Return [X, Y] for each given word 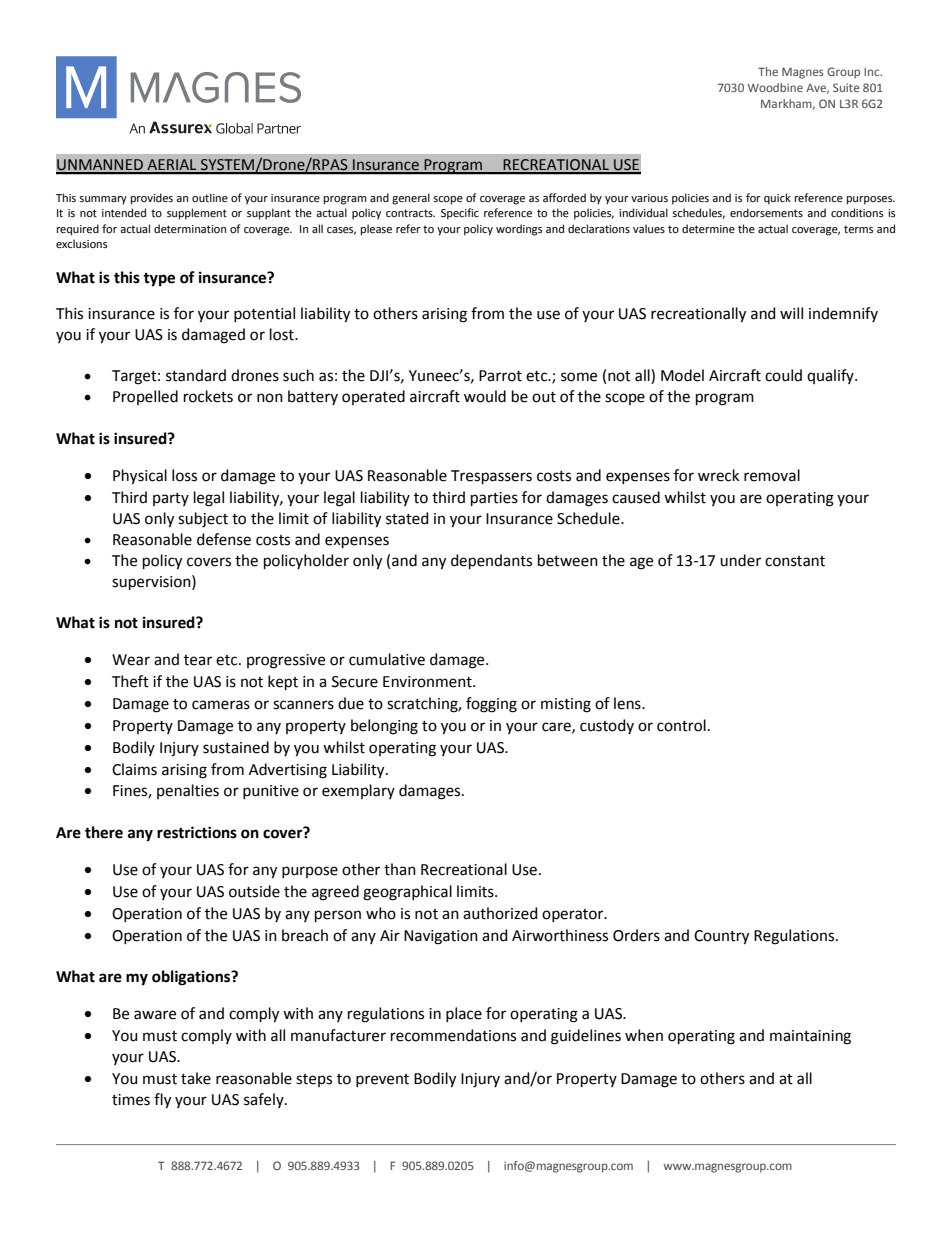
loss [184, 475]
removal [772, 475]
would [485, 396]
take [196, 1078]
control [681, 725]
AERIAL [172, 166]
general [411, 199]
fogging [491, 705]
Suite [846, 87]
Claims [134, 769]
